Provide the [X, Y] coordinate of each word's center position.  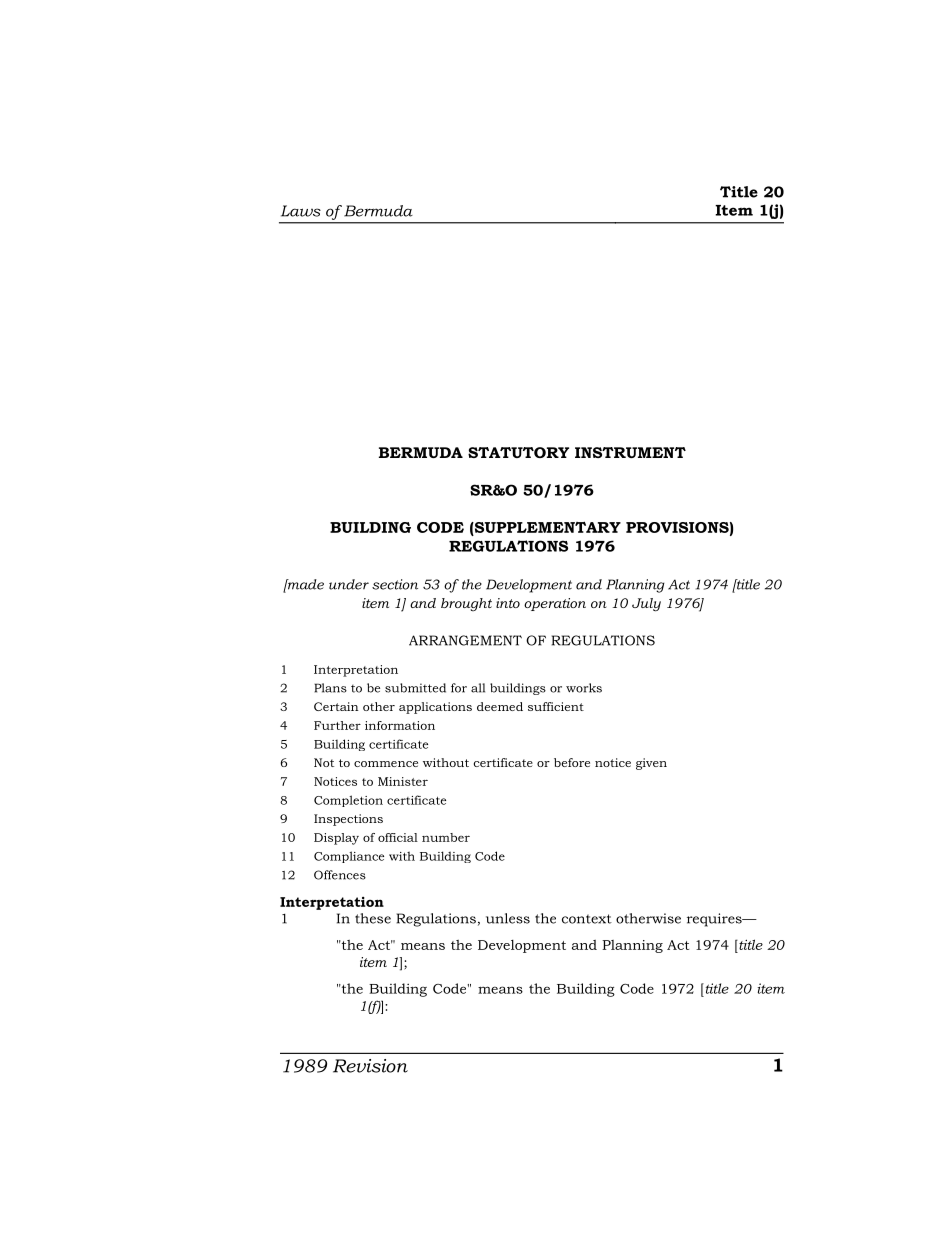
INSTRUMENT [630, 452]
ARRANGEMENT [465, 640]
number [446, 837]
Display [336, 839]
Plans [330, 688]
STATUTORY [518, 452]
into [508, 603]
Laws [301, 211]
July [646, 605]
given [651, 764]
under [349, 584]
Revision [370, 1066]
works [584, 688]
